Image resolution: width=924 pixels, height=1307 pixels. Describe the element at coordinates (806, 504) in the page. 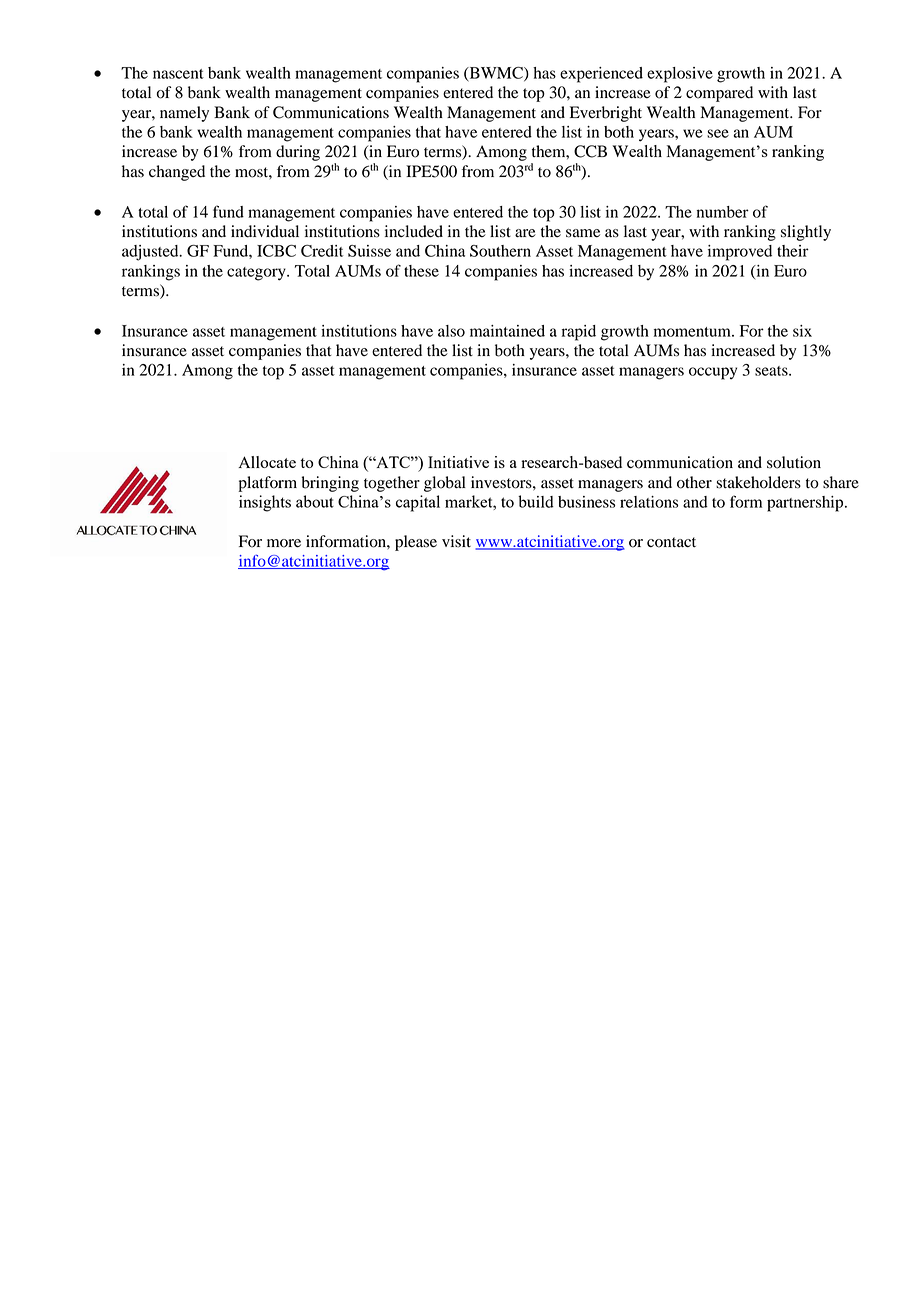

I see `partnership` at that location.
